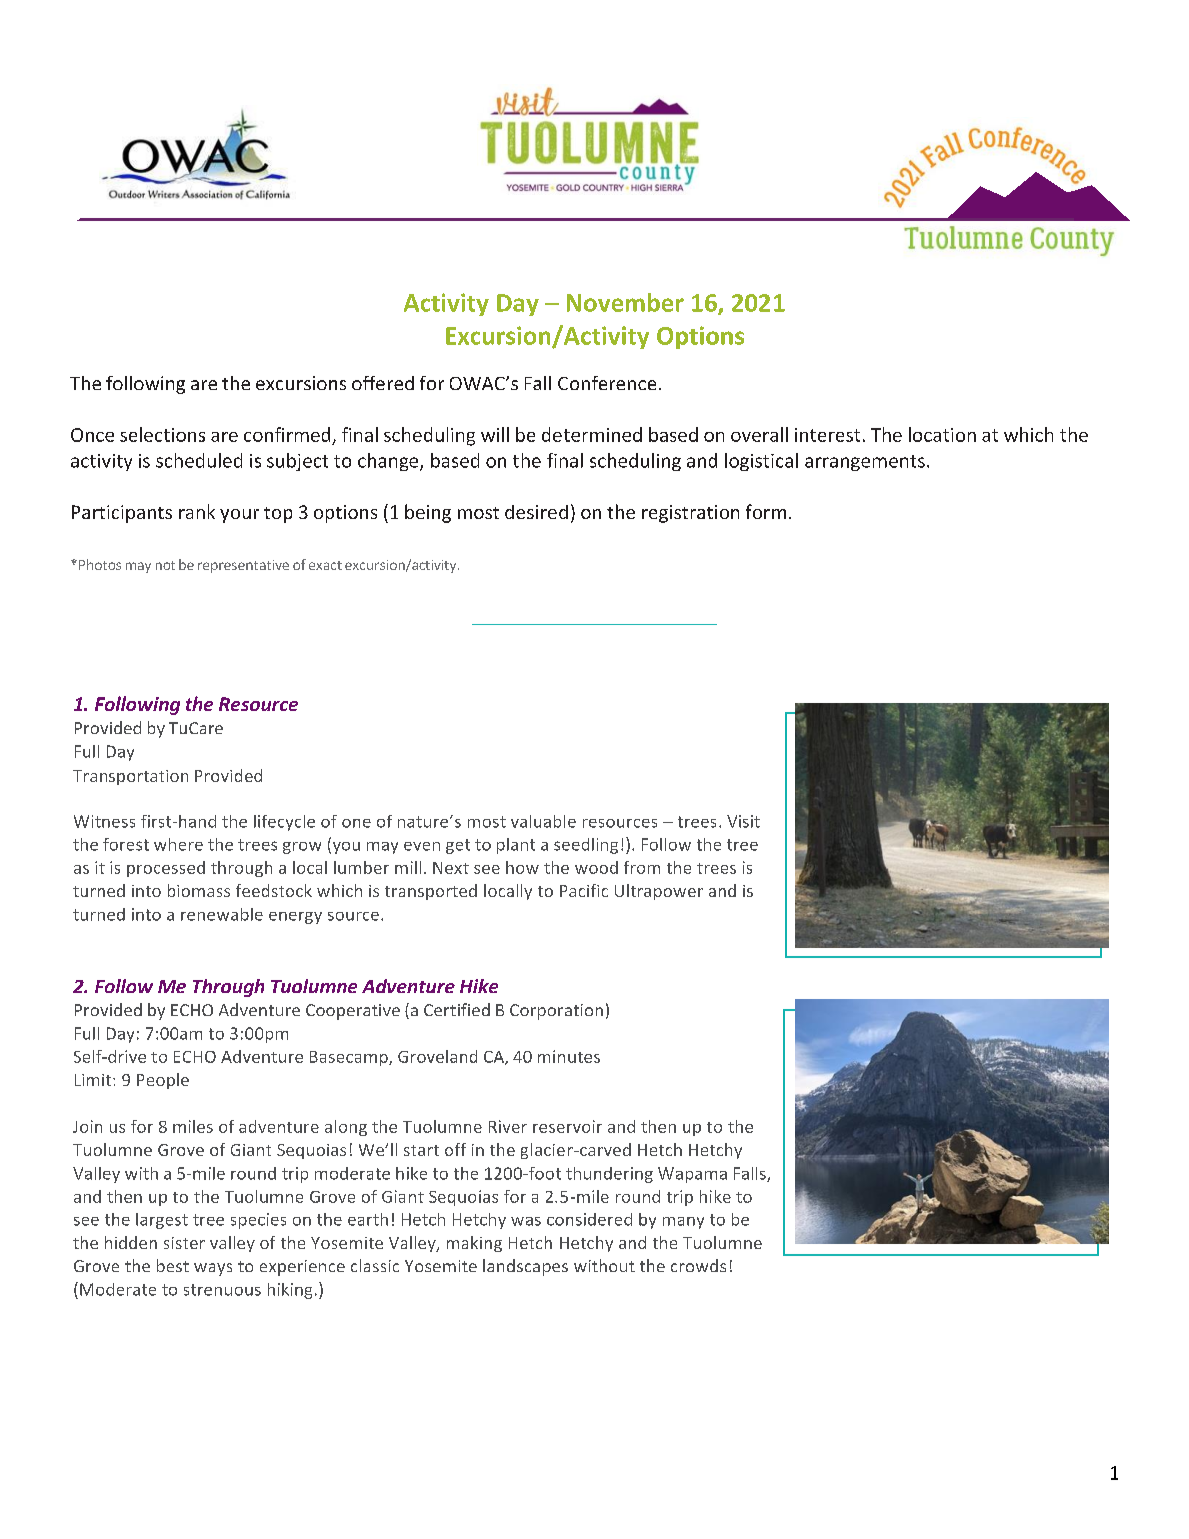  I want to click on best, so click(173, 1265).
